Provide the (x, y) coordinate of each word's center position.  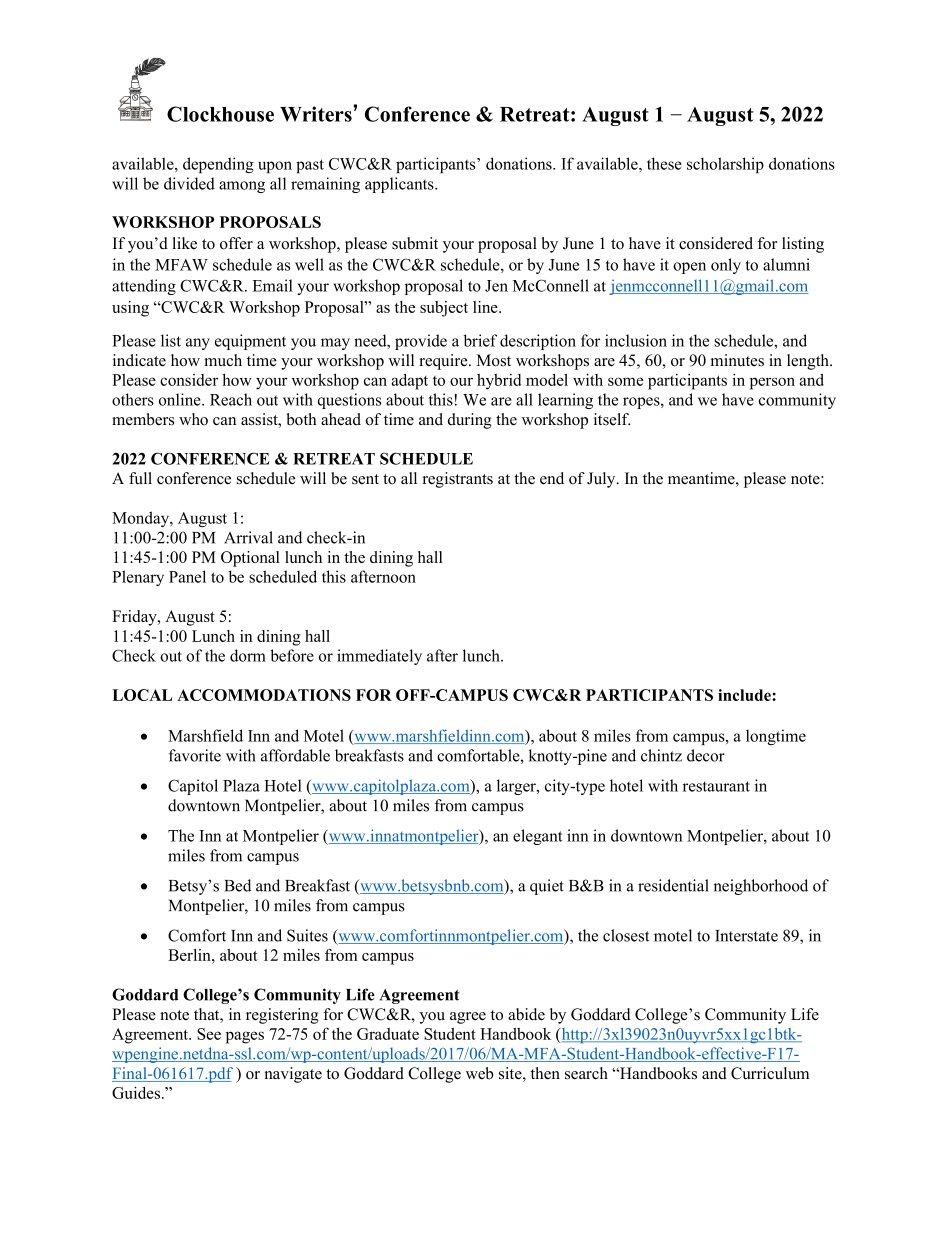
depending (218, 165)
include (745, 695)
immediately (379, 657)
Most (493, 360)
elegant (537, 837)
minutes (737, 360)
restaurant (716, 786)
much (223, 360)
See (209, 1034)
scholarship (725, 165)
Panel (187, 576)
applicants (400, 185)
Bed (237, 885)
